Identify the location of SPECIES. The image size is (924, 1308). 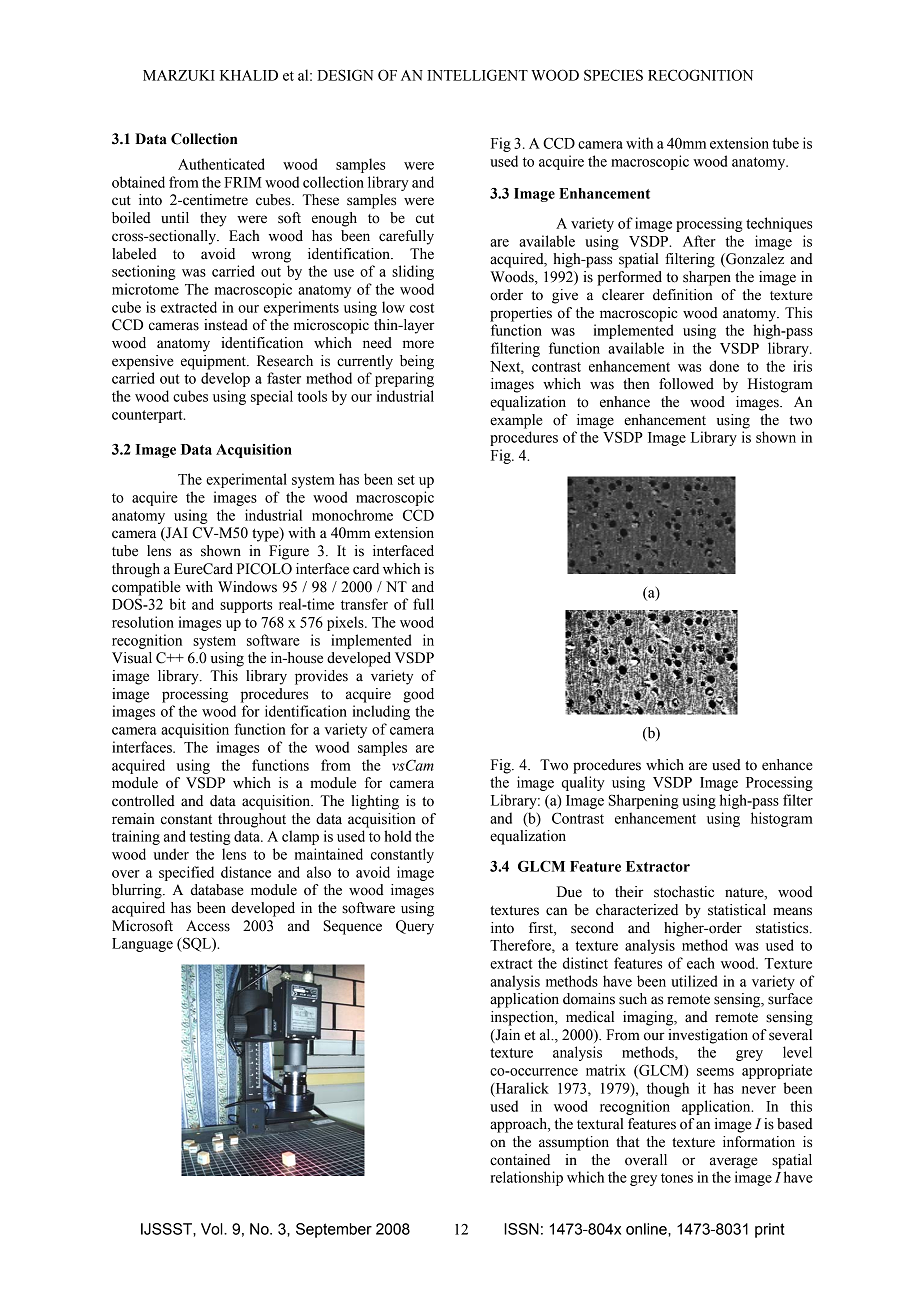
(613, 75).
